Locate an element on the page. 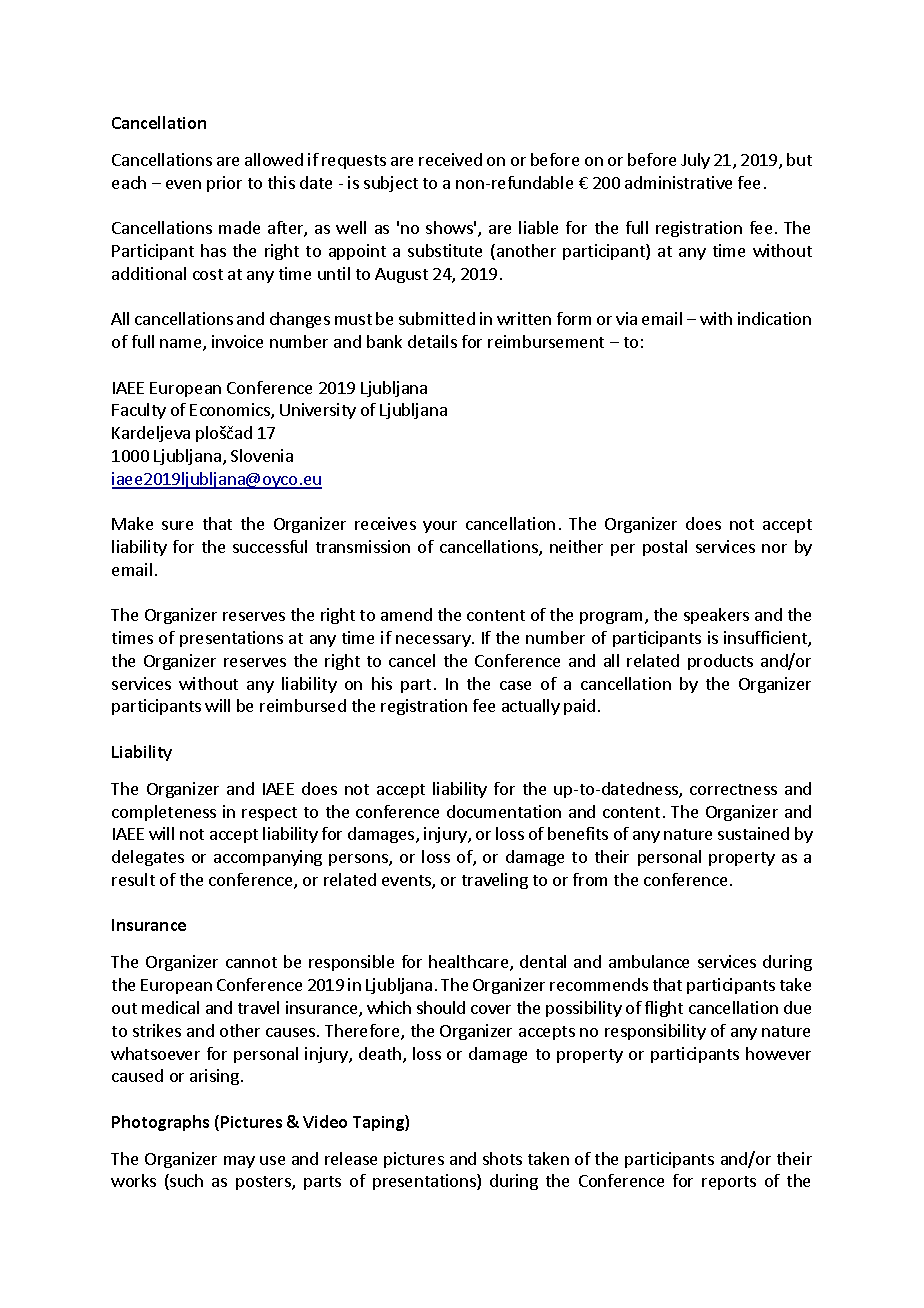 The width and height of the image is (924, 1308). postal is located at coordinates (665, 548).
